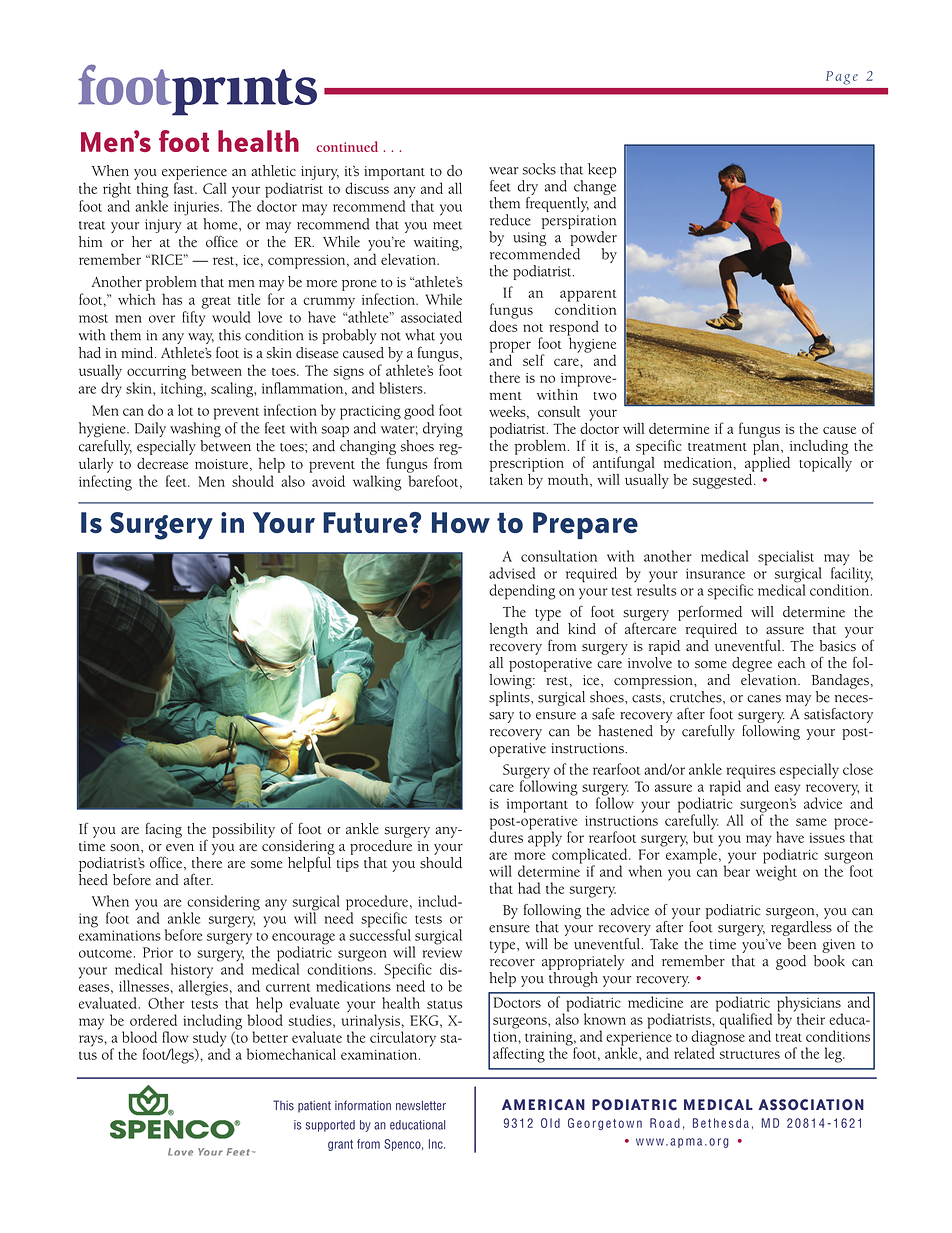  What do you see at coordinates (504, 171) in the image?
I see `wear` at bounding box center [504, 171].
